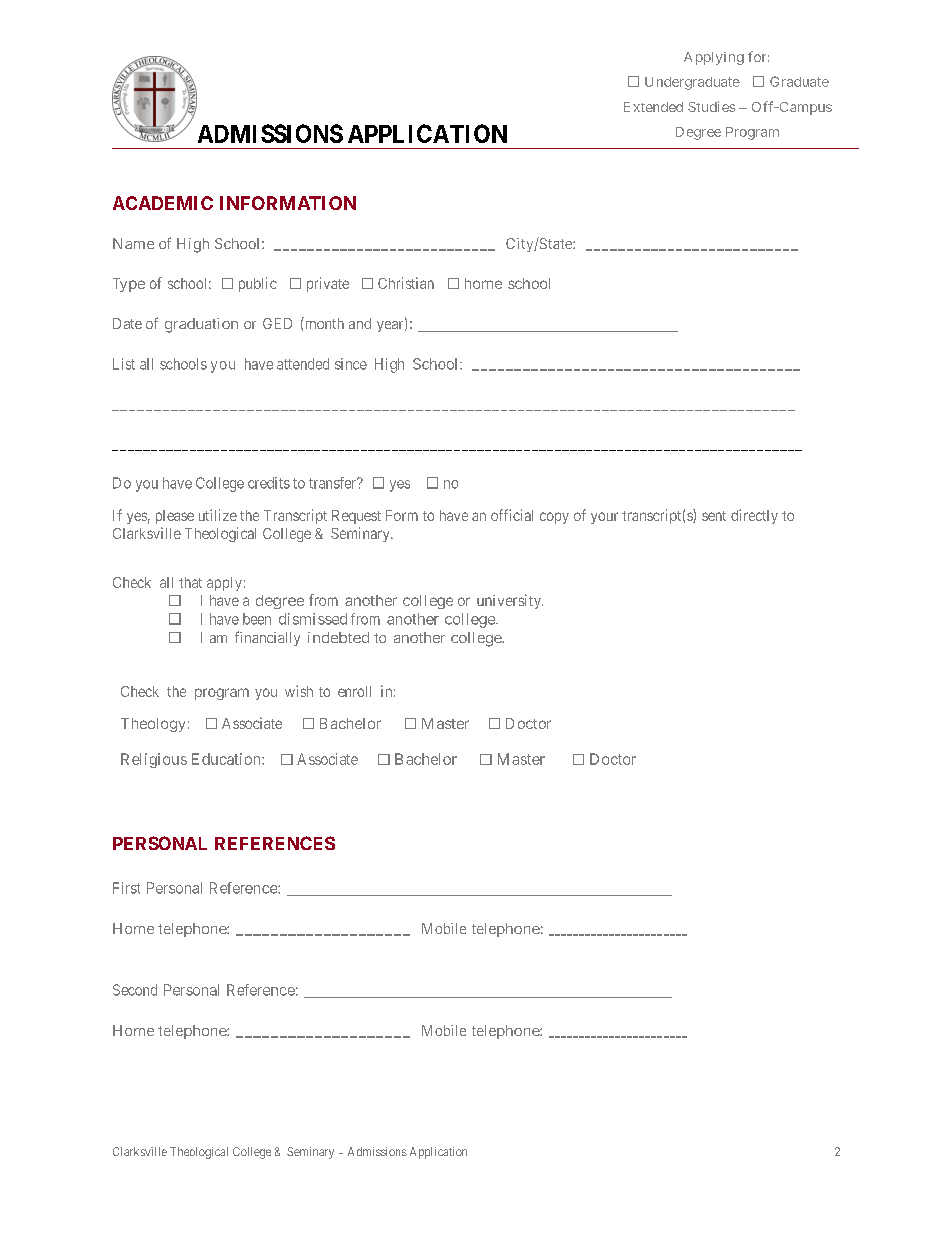 This document has height=1233, width=952. Describe the element at coordinates (604, 518) in the document. I see `your` at that location.
